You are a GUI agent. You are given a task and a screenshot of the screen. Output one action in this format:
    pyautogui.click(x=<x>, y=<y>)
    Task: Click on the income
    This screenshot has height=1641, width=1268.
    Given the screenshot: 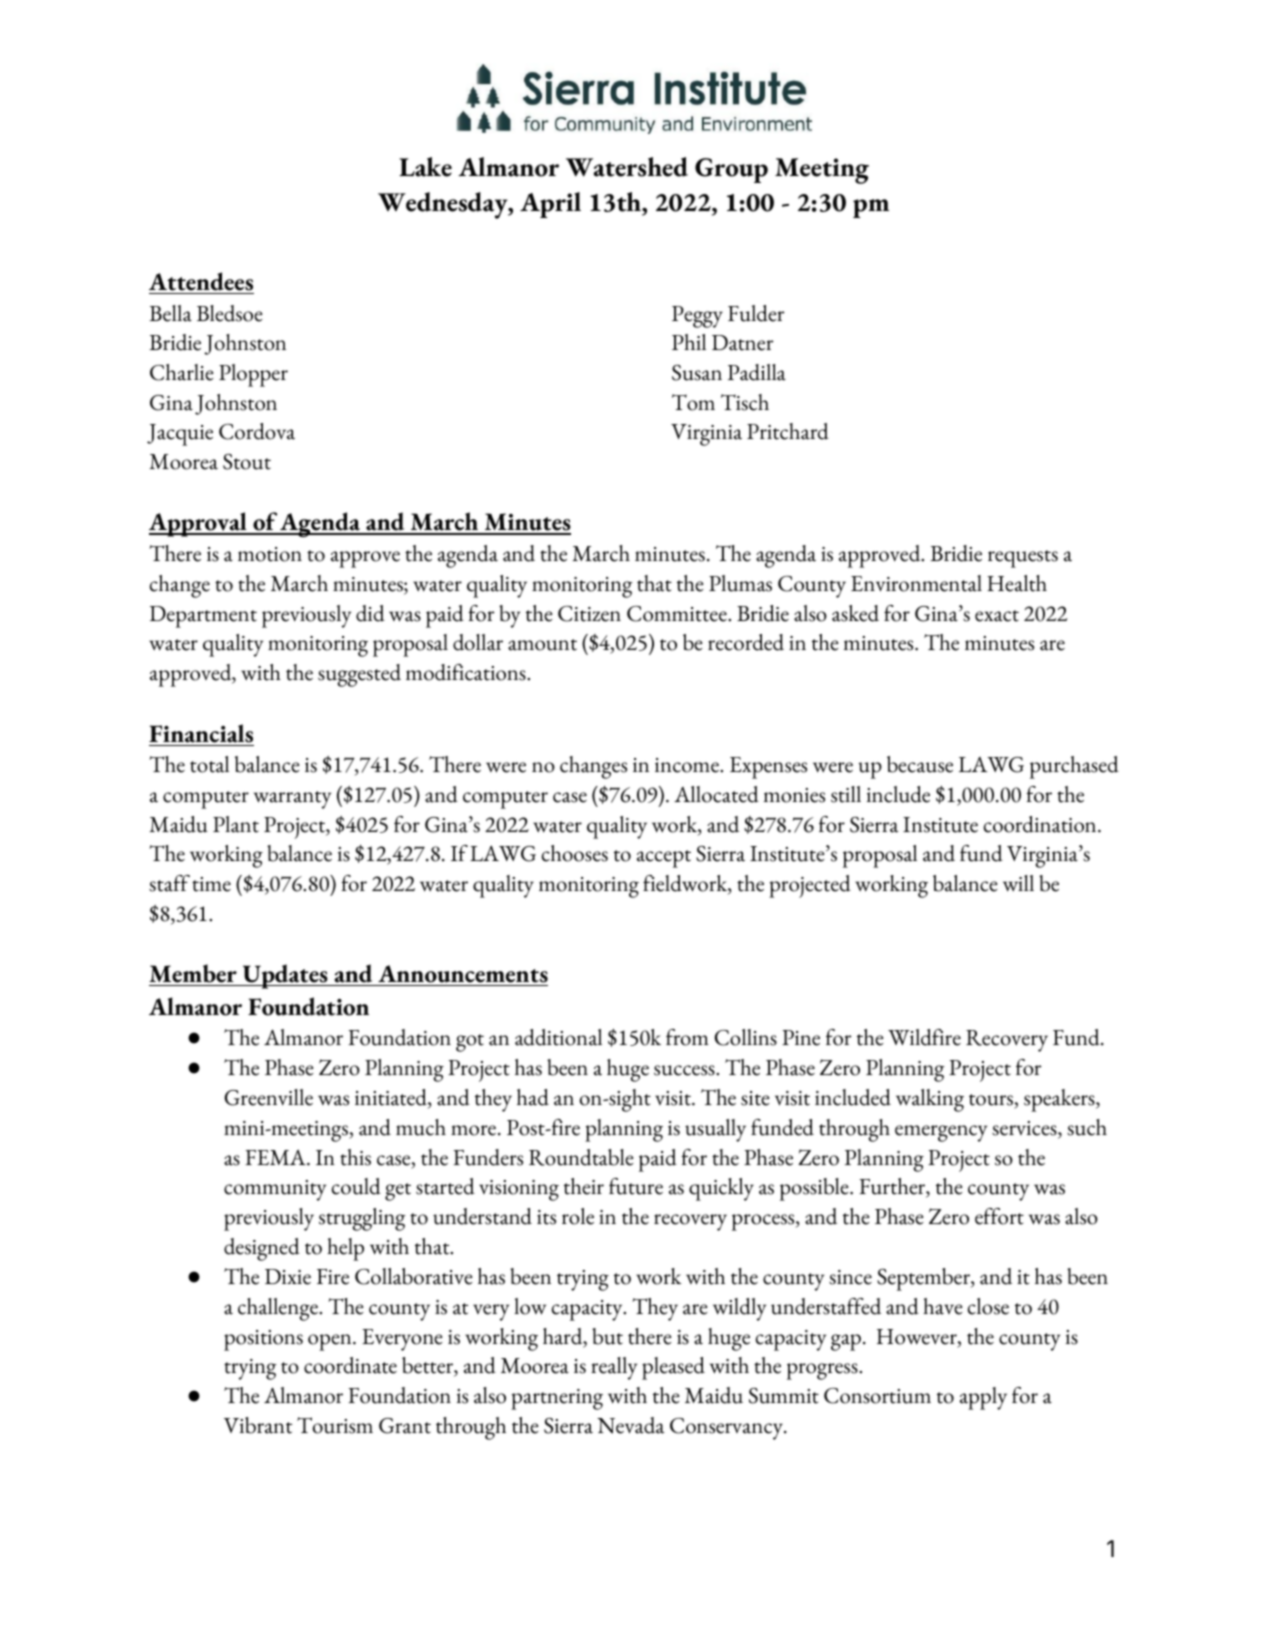 What is the action you would take?
    pyautogui.click(x=688, y=765)
